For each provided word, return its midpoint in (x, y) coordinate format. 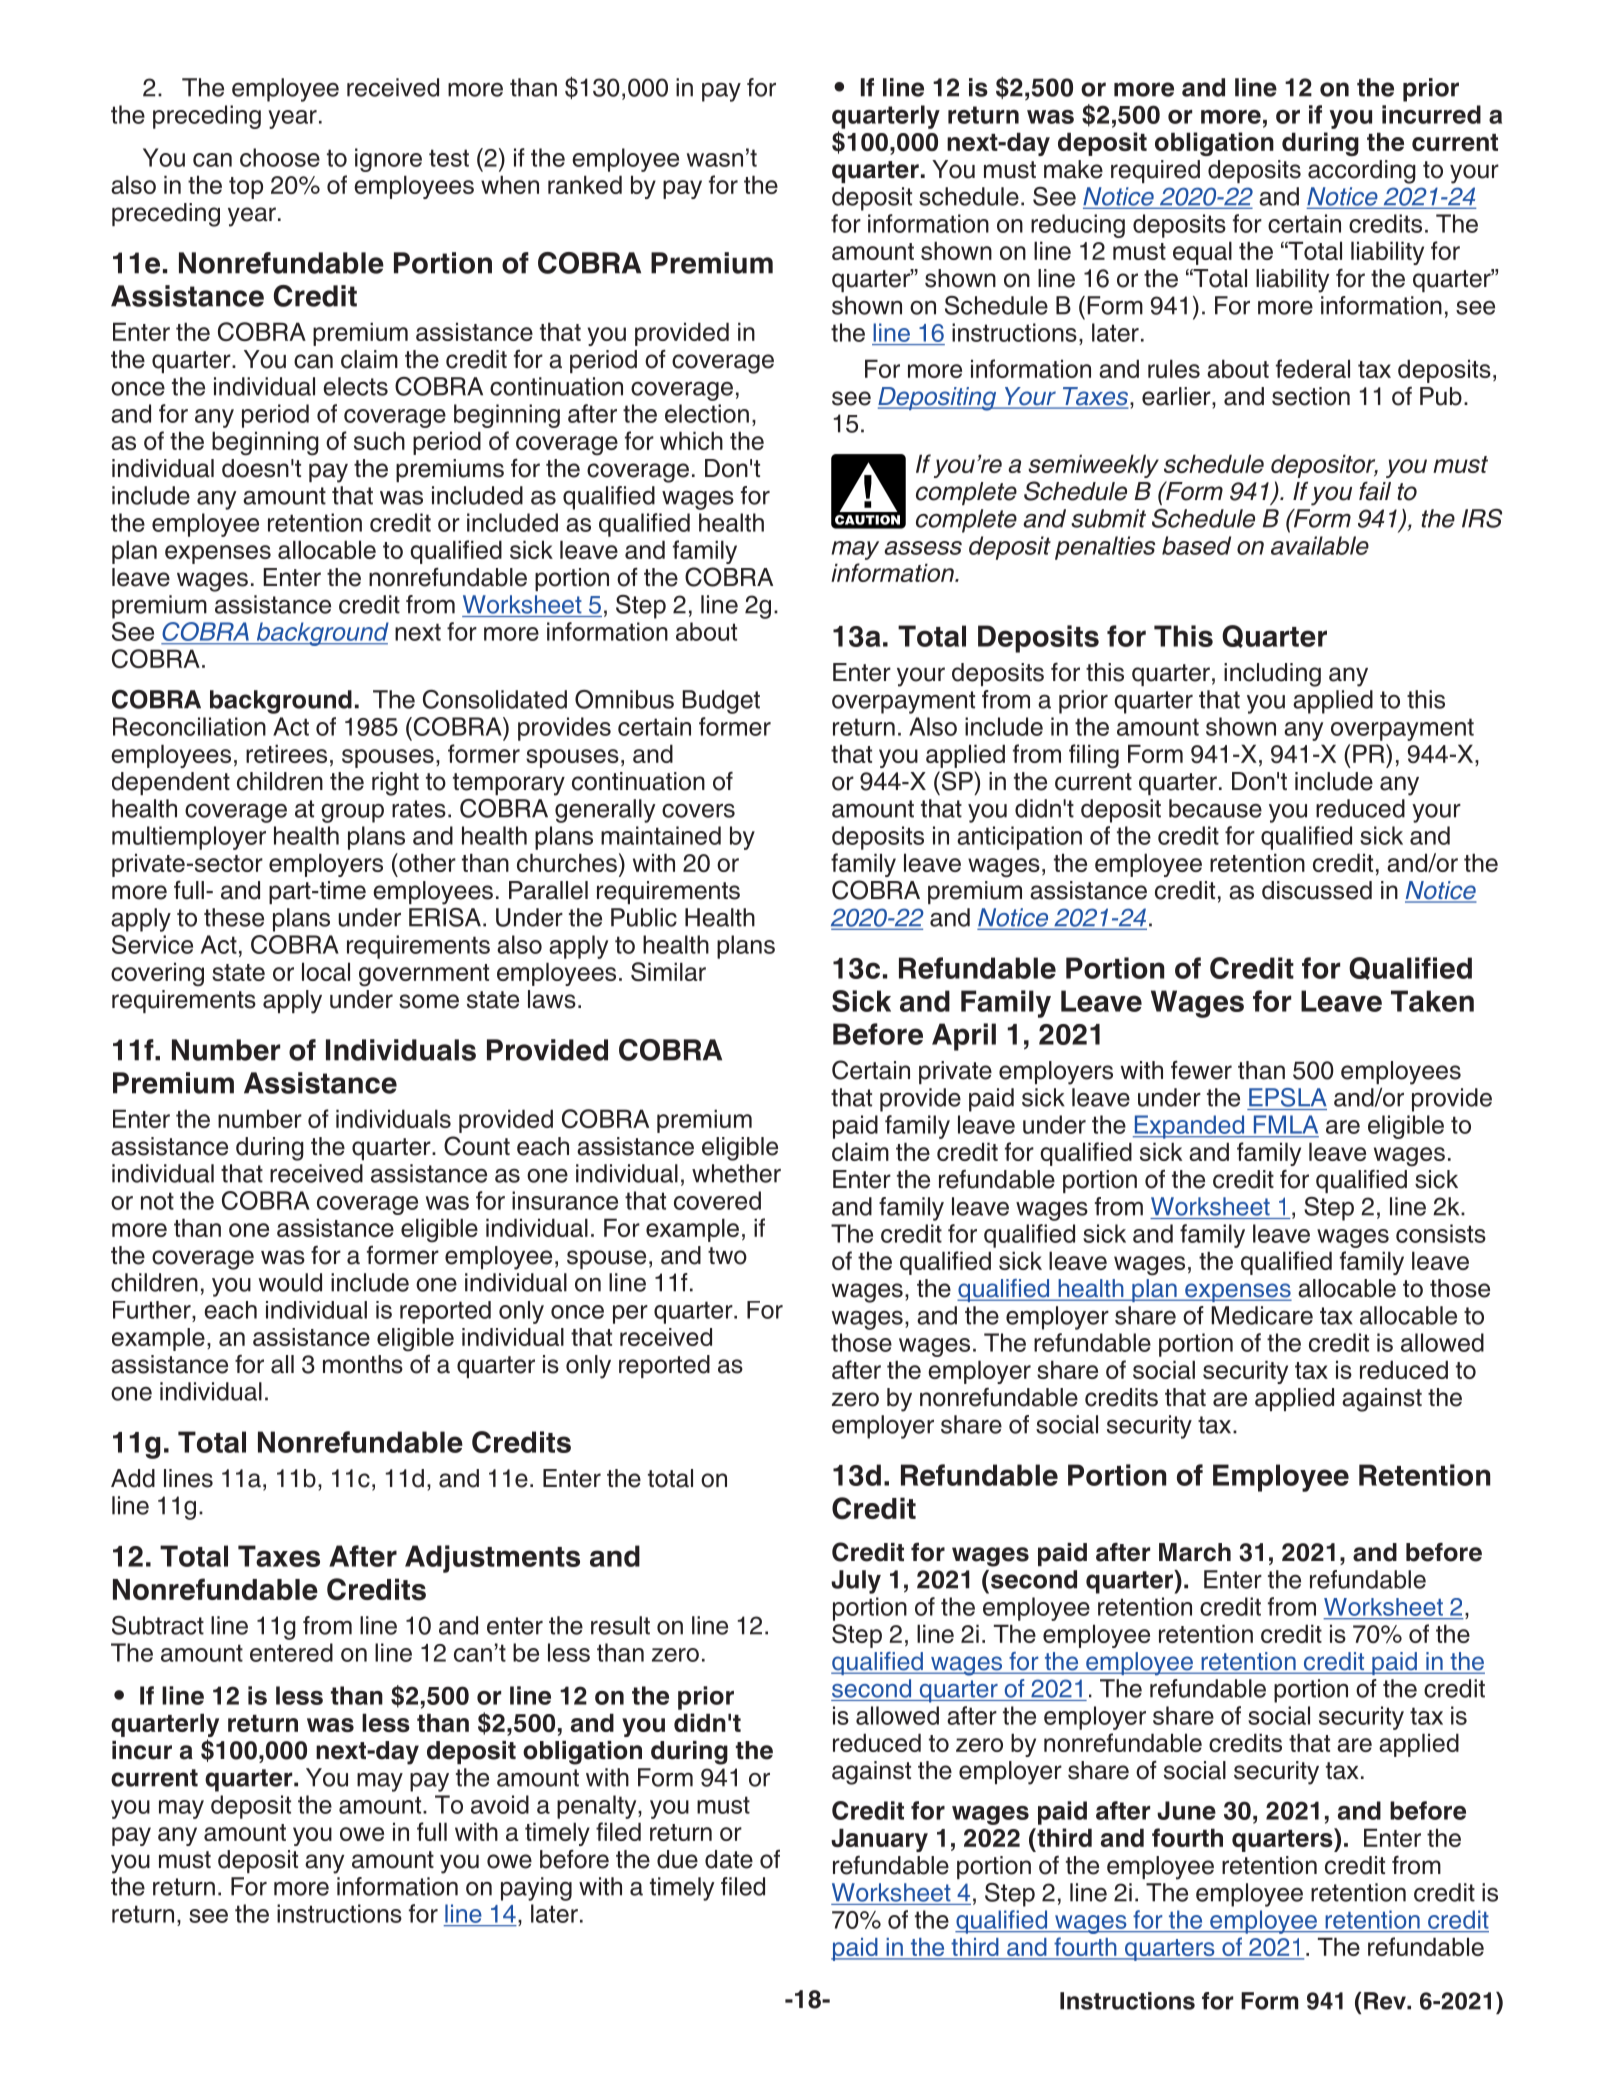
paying (536, 1889)
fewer (1201, 1070)
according (1362, 172)
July (856, 1582)
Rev (1386, 2001)
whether (736, 1173)
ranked (585, 184)
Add (133, 1478)
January (879, 1840)
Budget (721, 702)
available (1320, 545)
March (1195, 1552)
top (246, 188)
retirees (286, 753)
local (326, 971)
